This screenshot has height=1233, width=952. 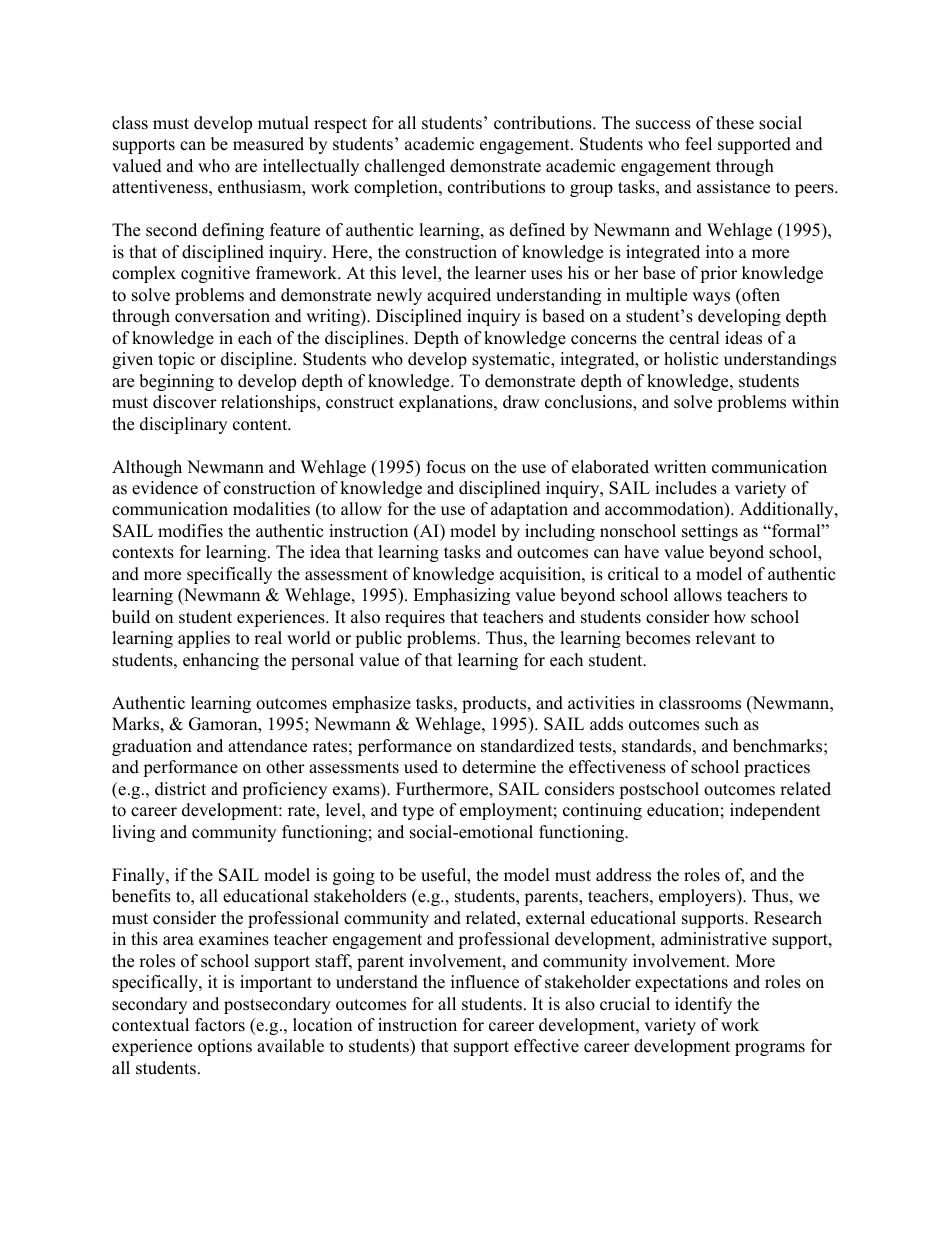 I want to click on holistic, so click(x=691, y=359).
